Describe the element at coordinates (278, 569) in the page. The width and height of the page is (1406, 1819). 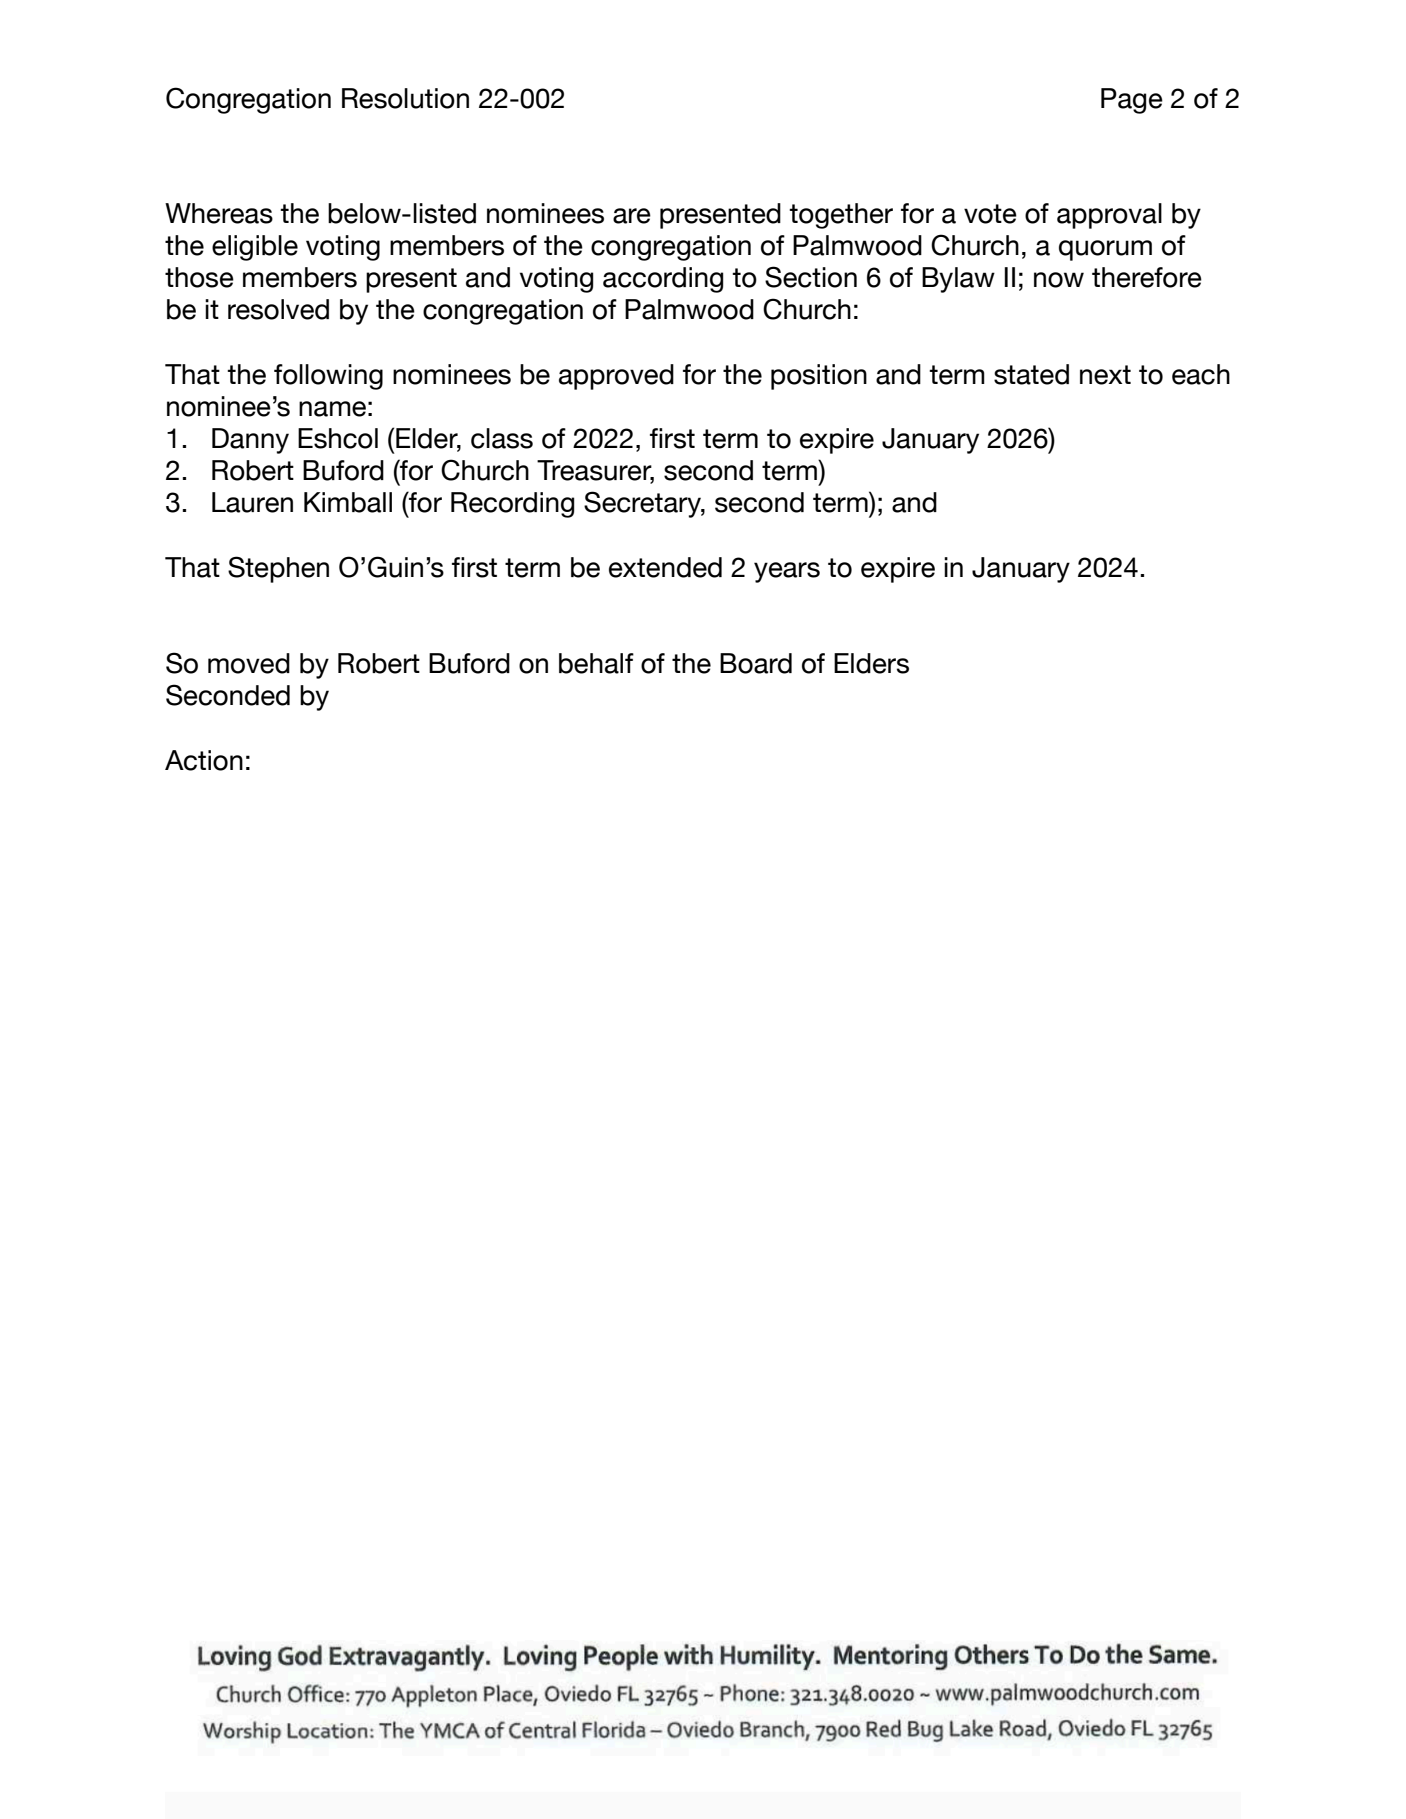
I see `Stephen` at that location.
